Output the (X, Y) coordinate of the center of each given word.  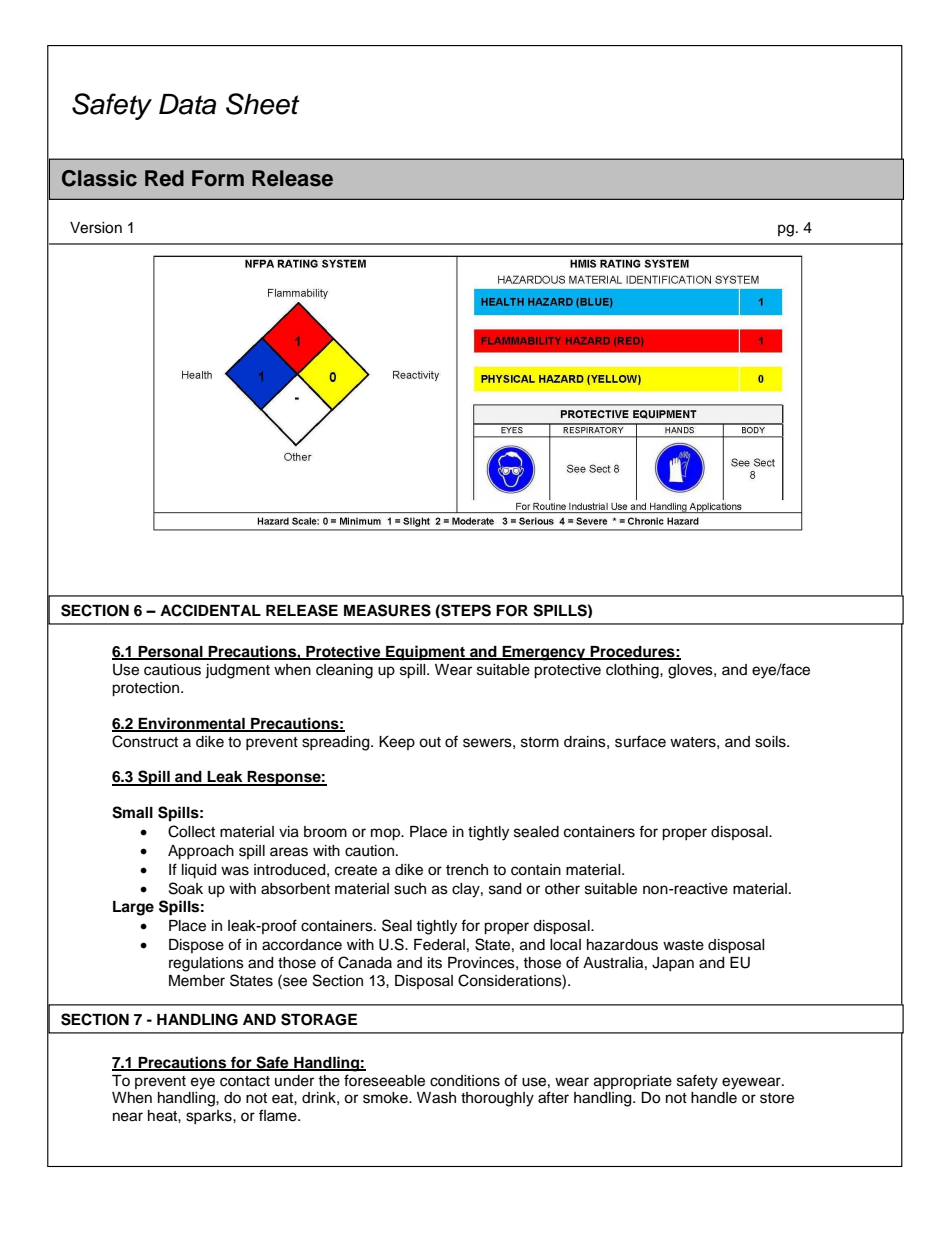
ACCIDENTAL (210, 610)
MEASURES (387, 610)
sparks (210, 1117)
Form (218, 178)
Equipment (425, 653)
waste (683, 945)
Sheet (263, 104)
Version (96, 228)
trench (467, 870)
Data (187, 104)
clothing (633, 671)
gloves (691, 671)
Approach (201, 852)
